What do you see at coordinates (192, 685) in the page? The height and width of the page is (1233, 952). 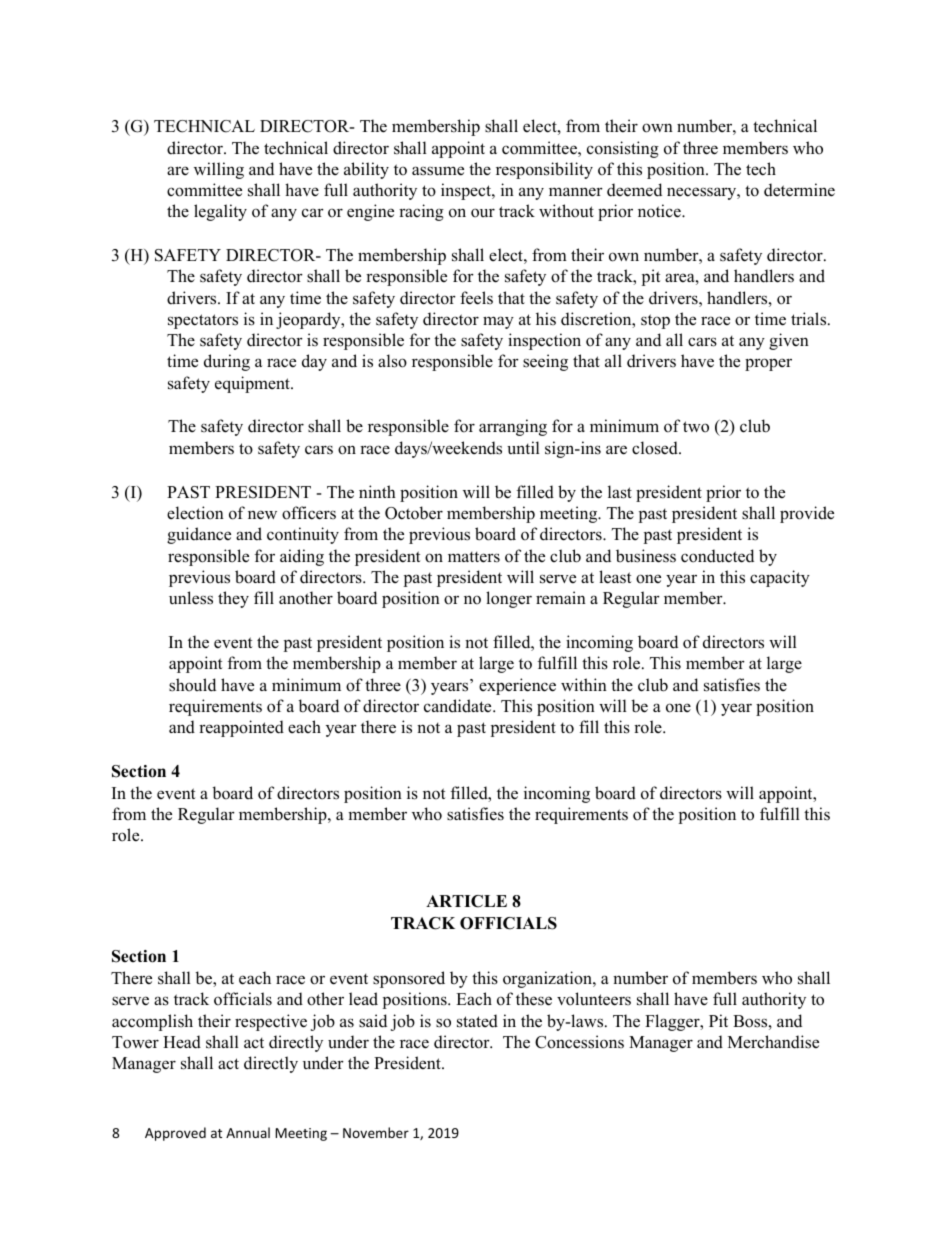 I see `should` at bounding box center [192, 685].
